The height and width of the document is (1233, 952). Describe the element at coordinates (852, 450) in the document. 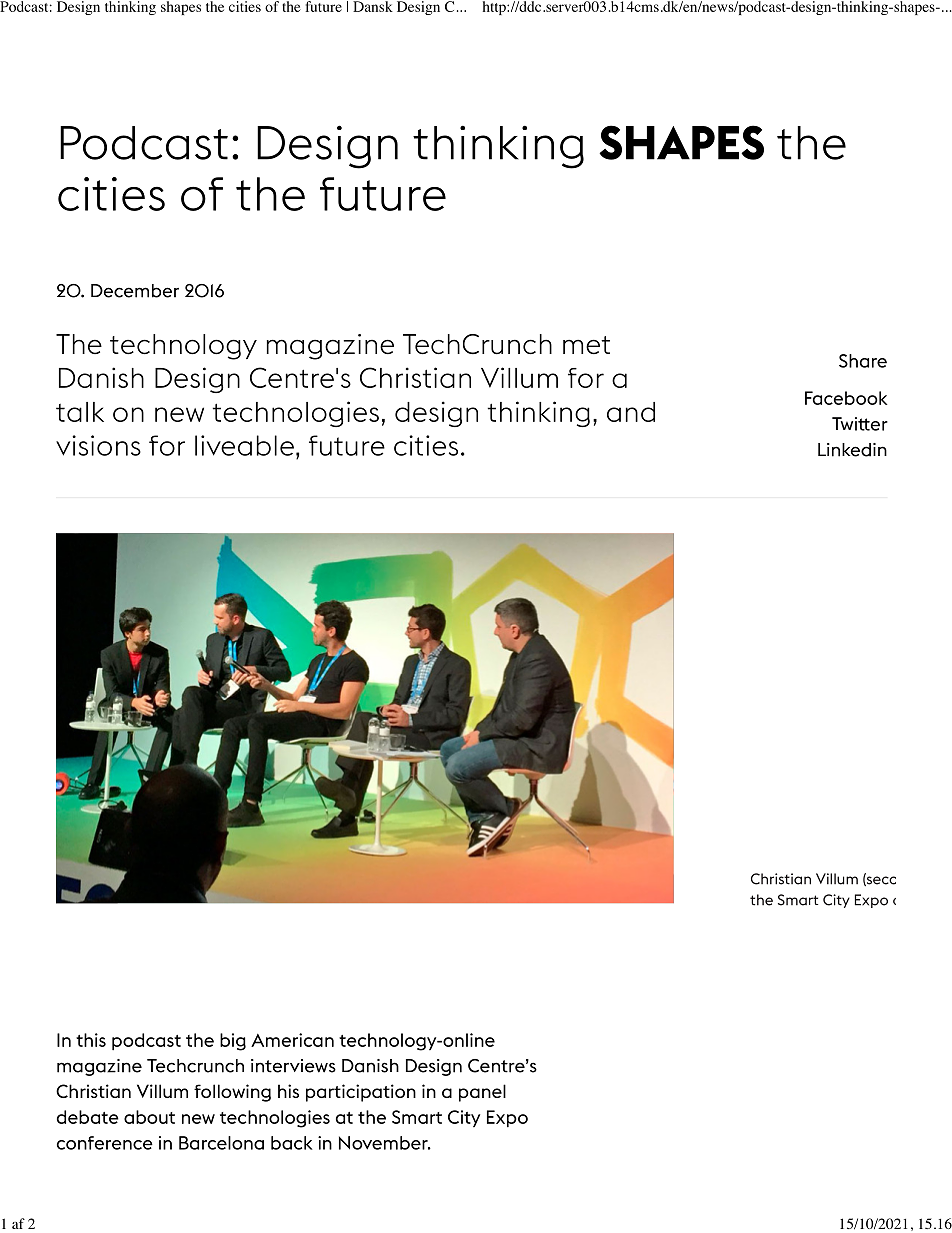

I see `Linkedin` at that location.
